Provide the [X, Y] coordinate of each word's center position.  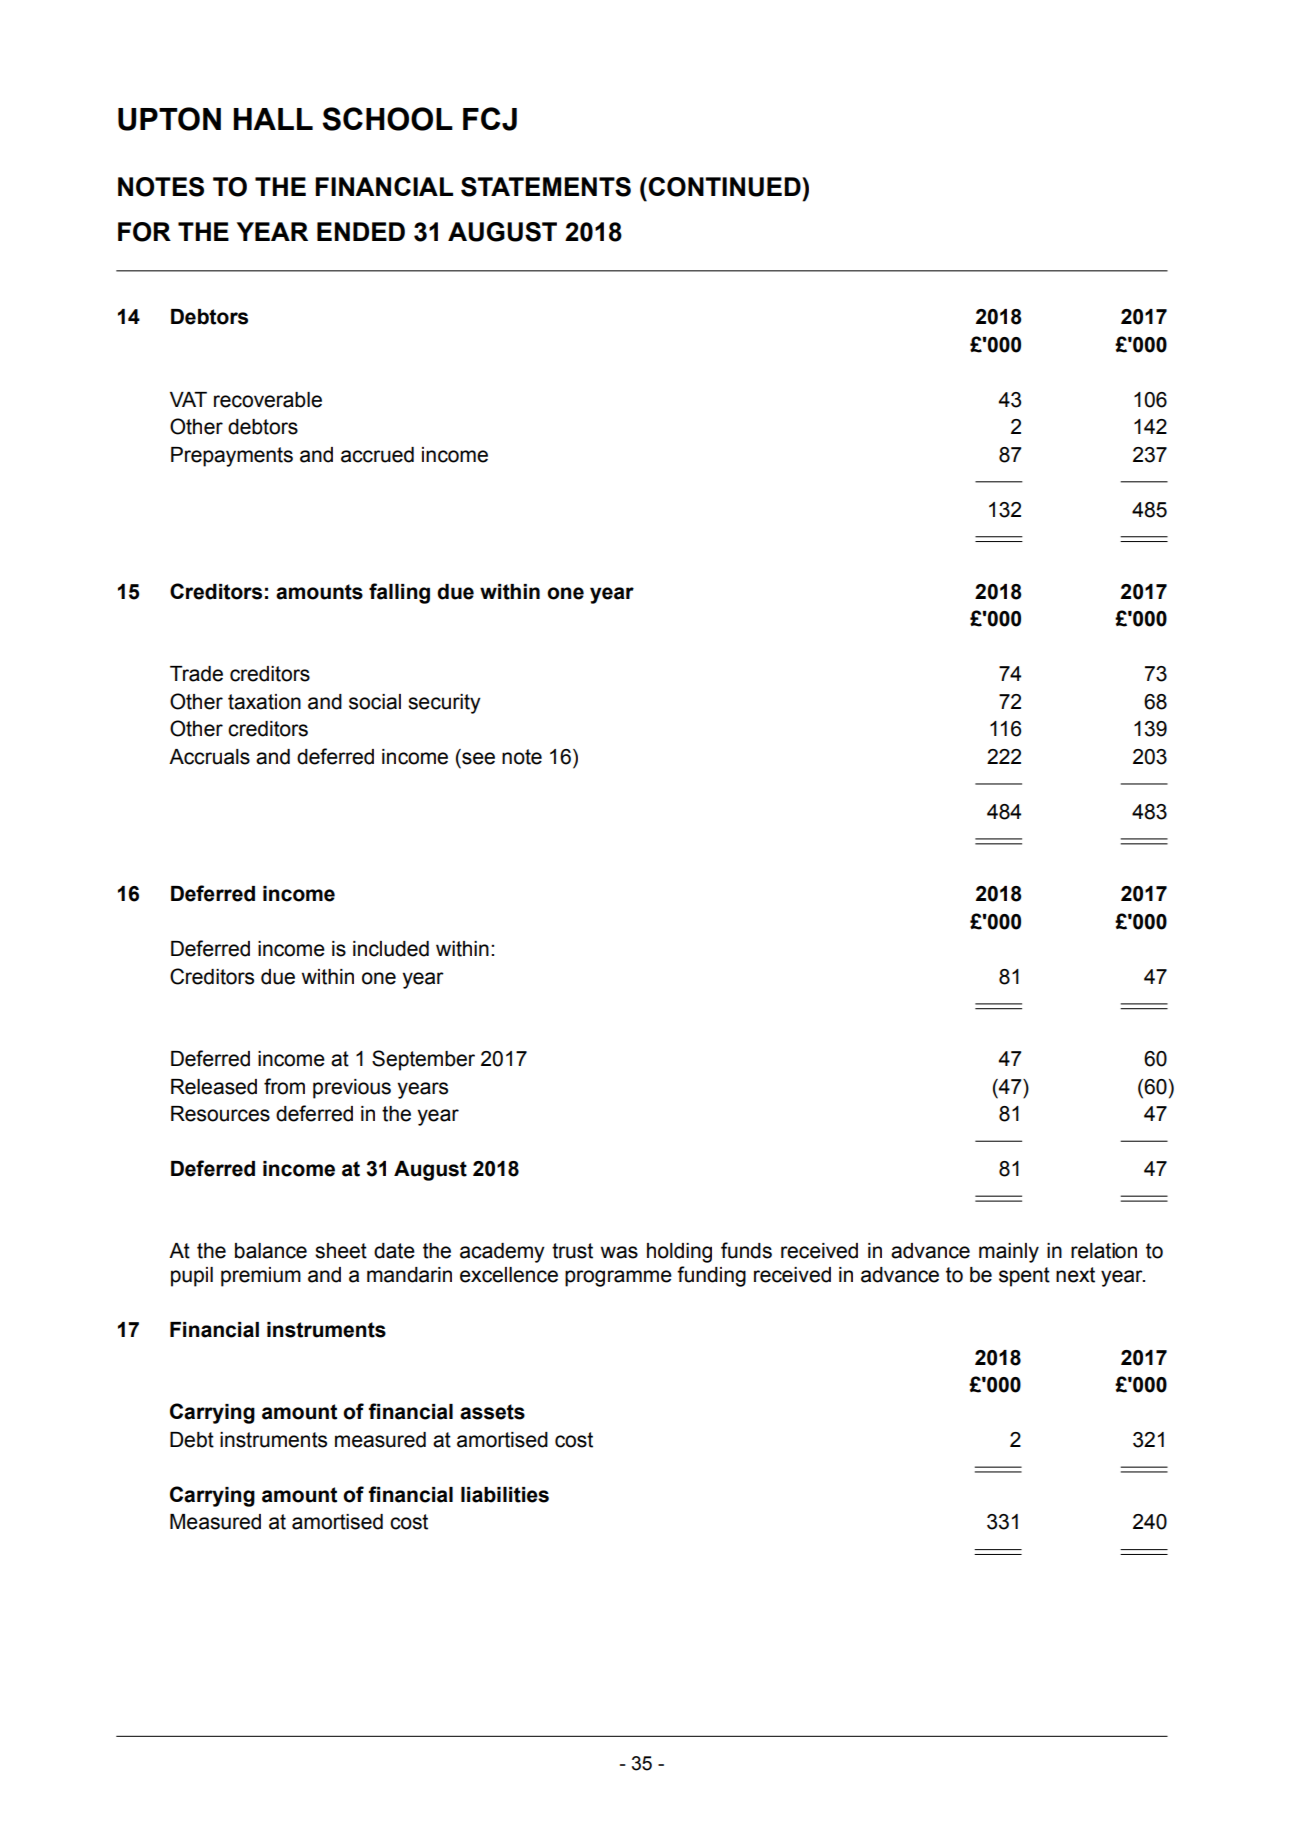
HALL [273, 119]
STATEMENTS [546, 187]
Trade [196, 674]
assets [492, 1412]
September [423, 1060]
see [478, 758]
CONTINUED [725, 187]
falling [399, 593]
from [284, 1086]
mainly [1009, 1253]
